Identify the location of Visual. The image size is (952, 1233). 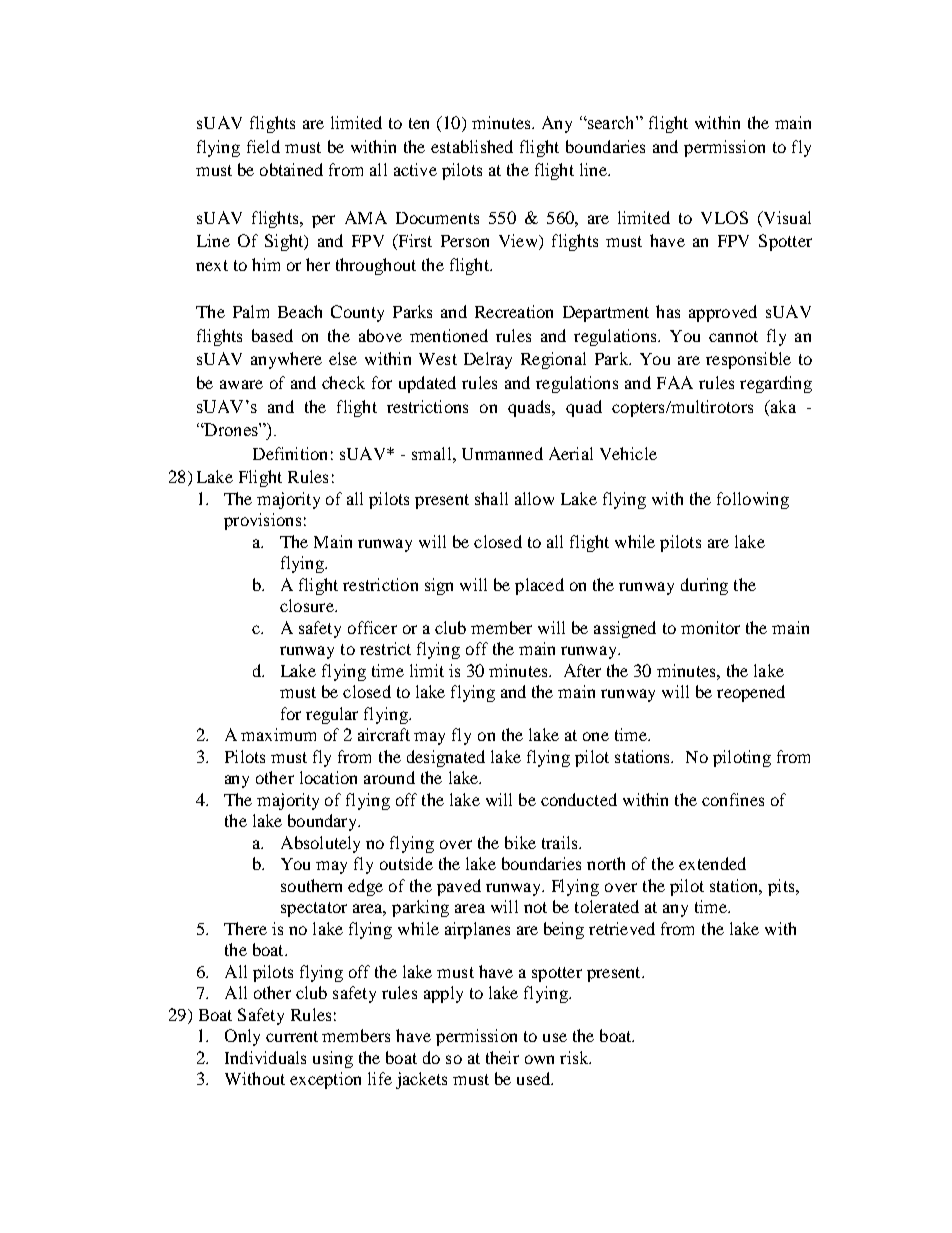
(786, 217).
